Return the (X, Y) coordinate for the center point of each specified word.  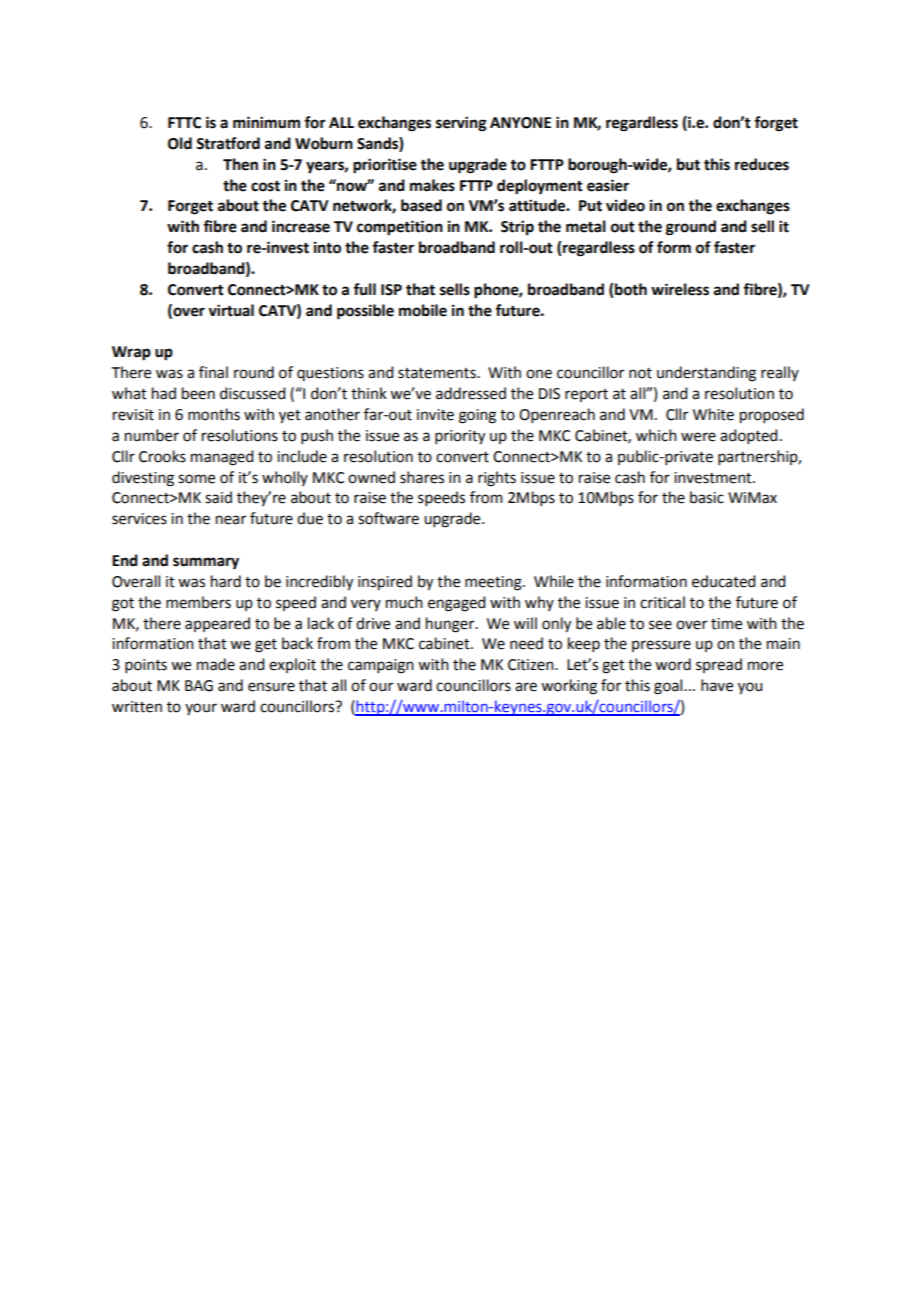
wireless (680, 289)
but (688, 164)
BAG (199, 686)
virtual (231, 310)
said (218, 497)
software (388, 518)
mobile (423, 310)
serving (461, 124)
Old (180, 143)
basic (707, 497)
